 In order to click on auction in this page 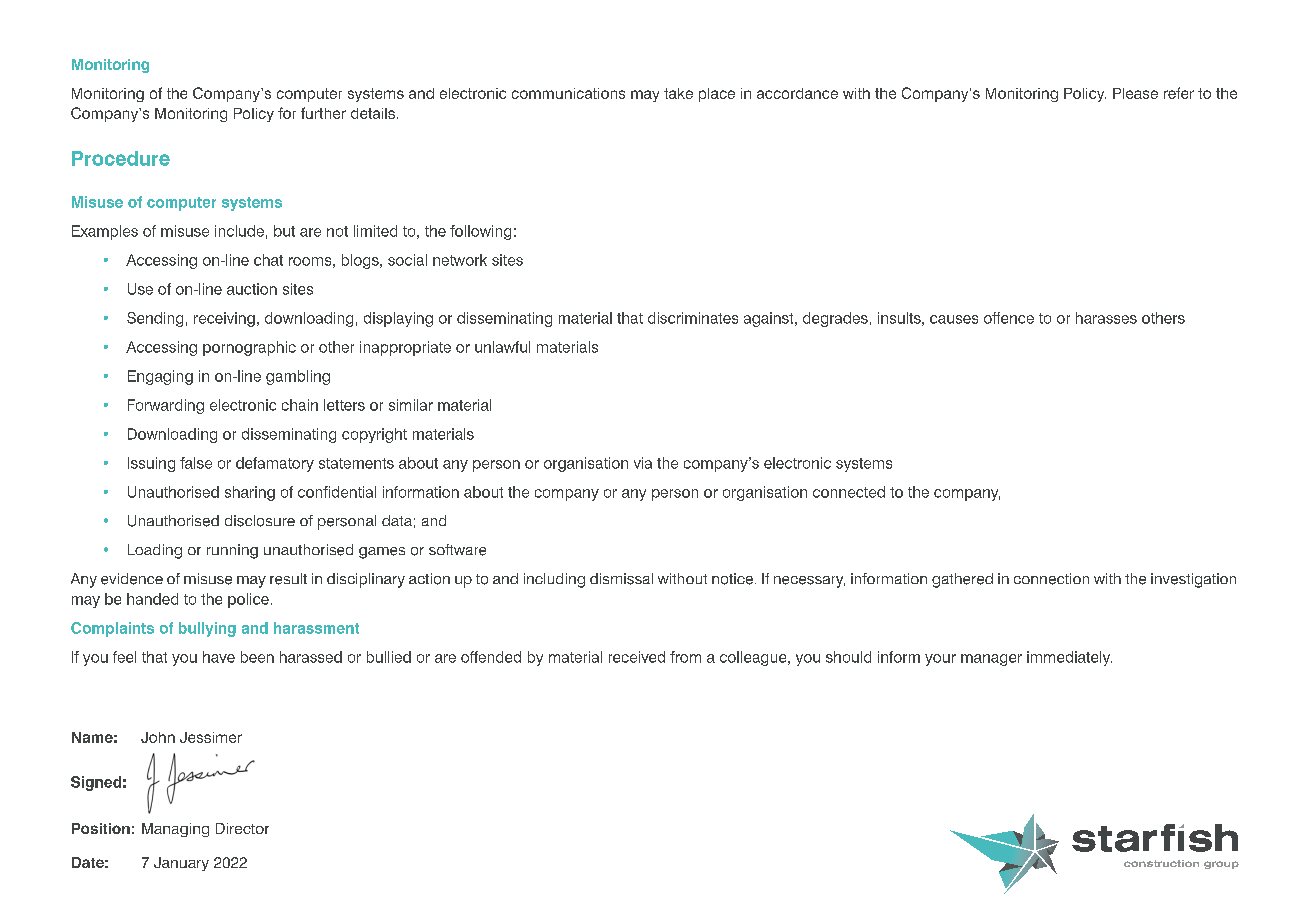, I will do `click(252, 289)`.
